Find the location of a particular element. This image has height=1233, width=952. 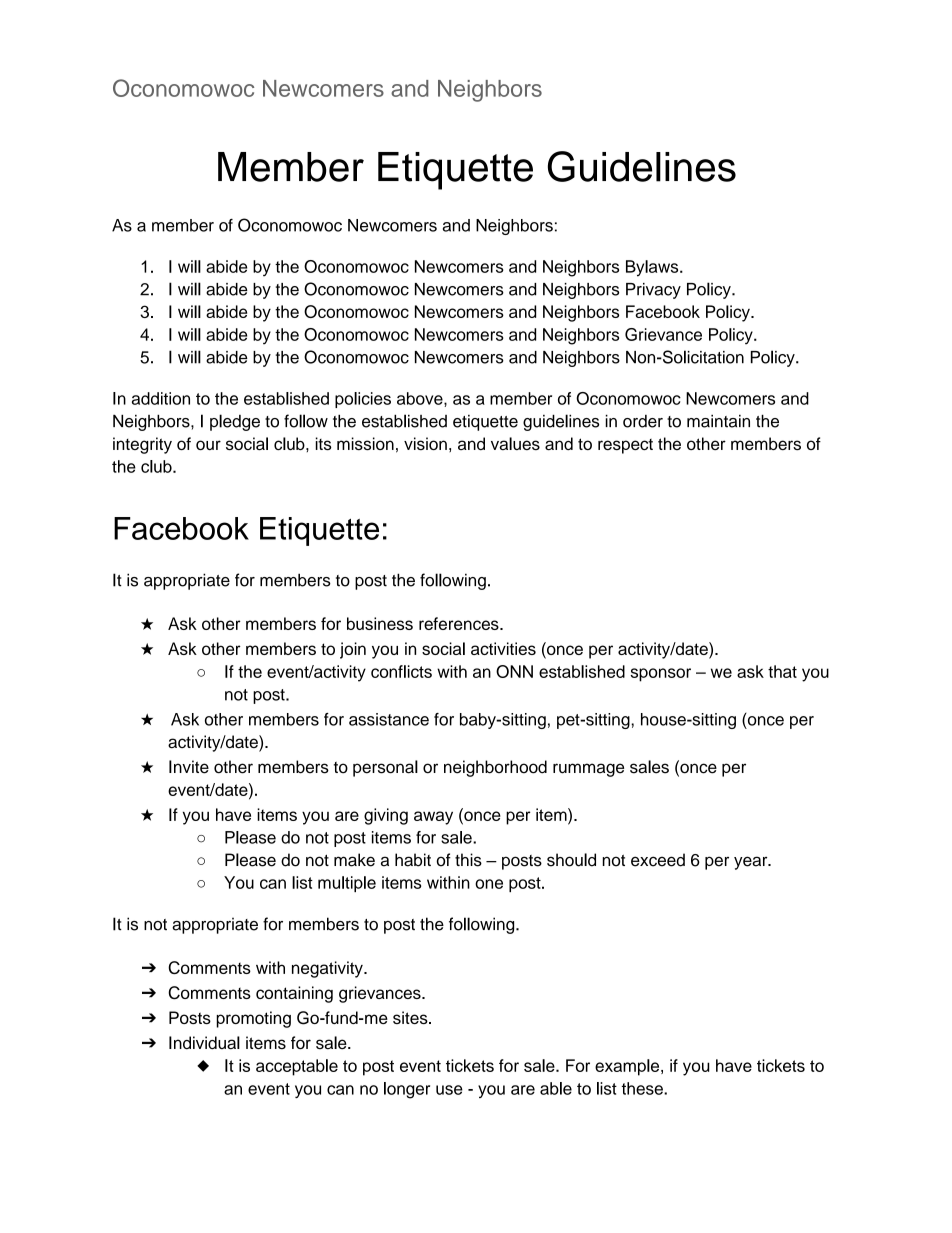

our is located at coordinates (208, 445).
